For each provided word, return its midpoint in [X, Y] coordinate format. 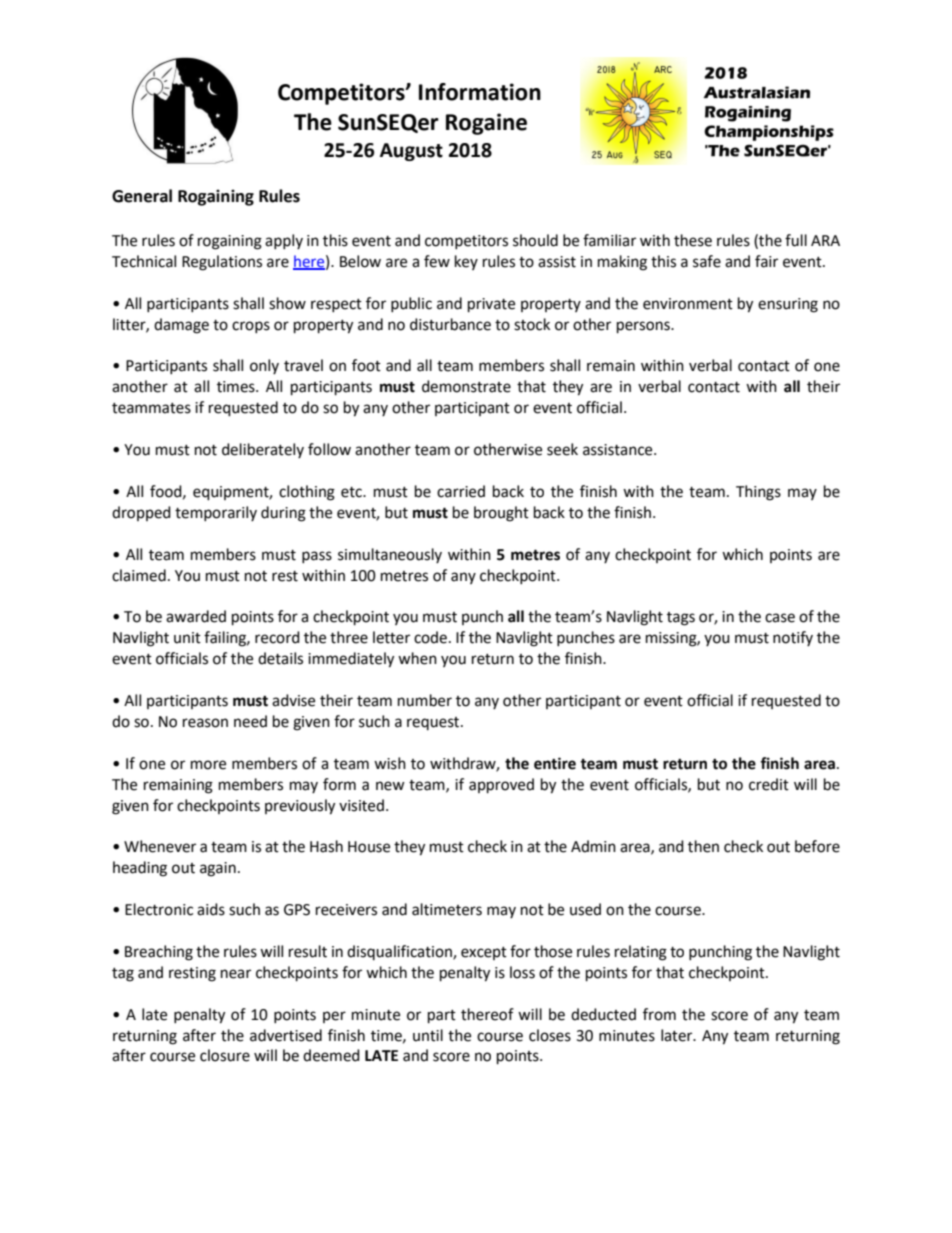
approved [501, 786]
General [142, 196]
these [693, 240]
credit [769, 784]
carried [461, 491]
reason [205, 723]
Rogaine [486, 124]
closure [225, 1055]
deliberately [263, 450]
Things [758, 493]
